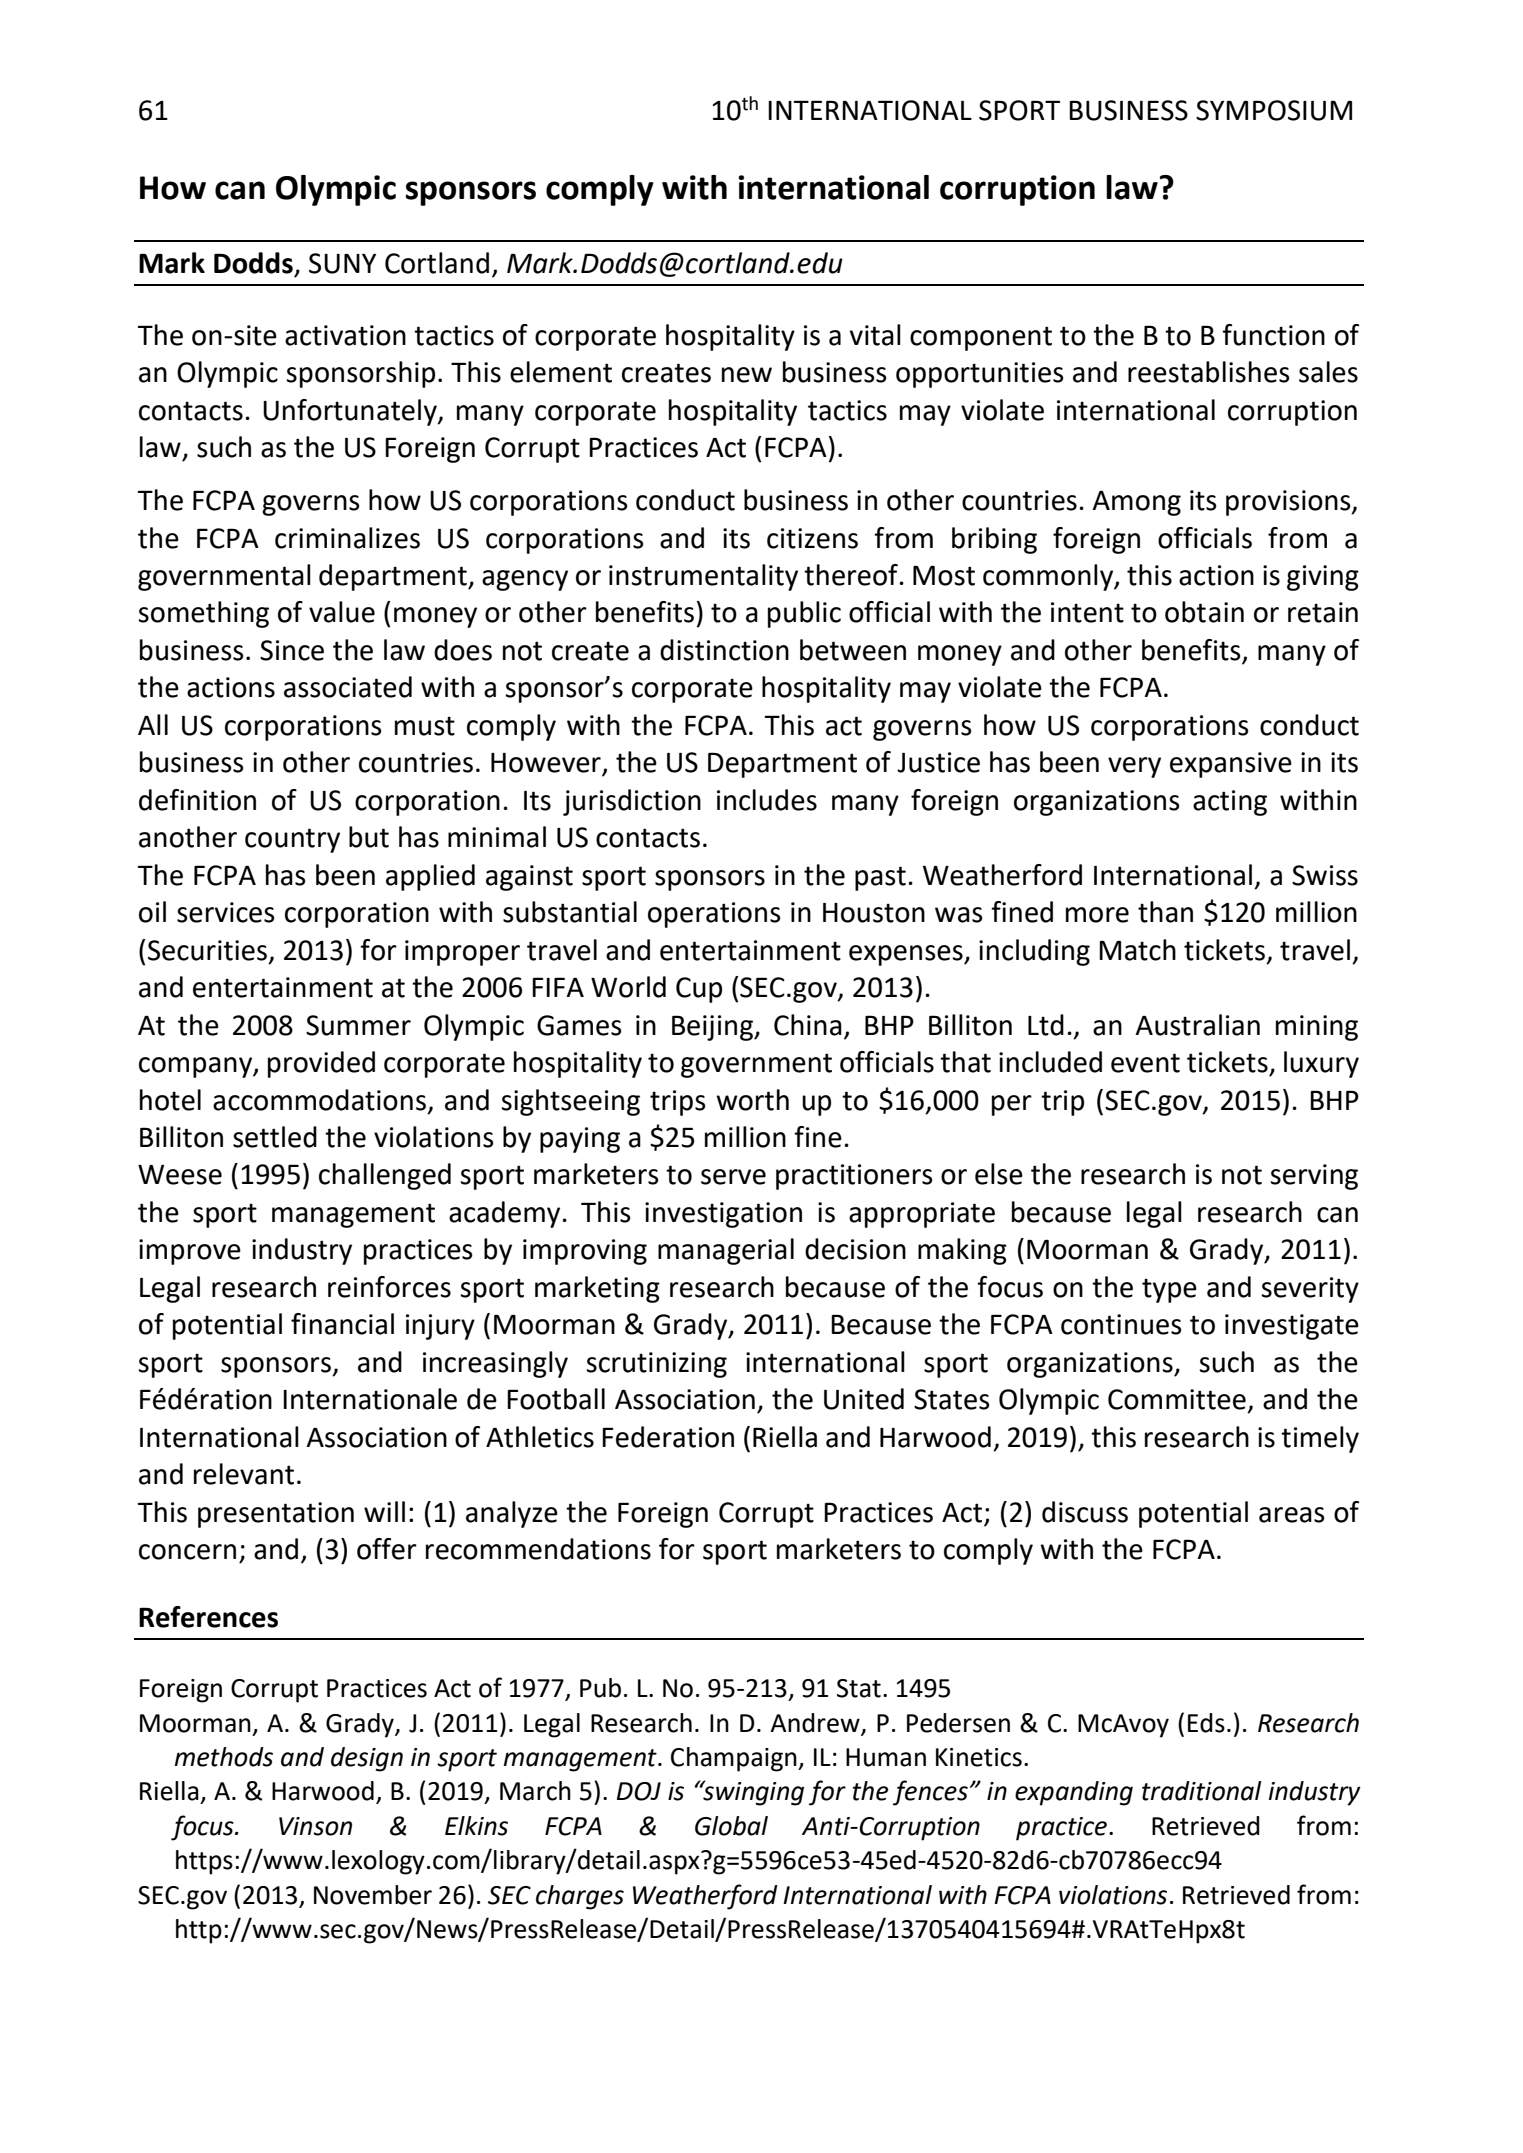  Describe the element at coordinates (703, 577) in the image. I see `instrumentality` at that location.
